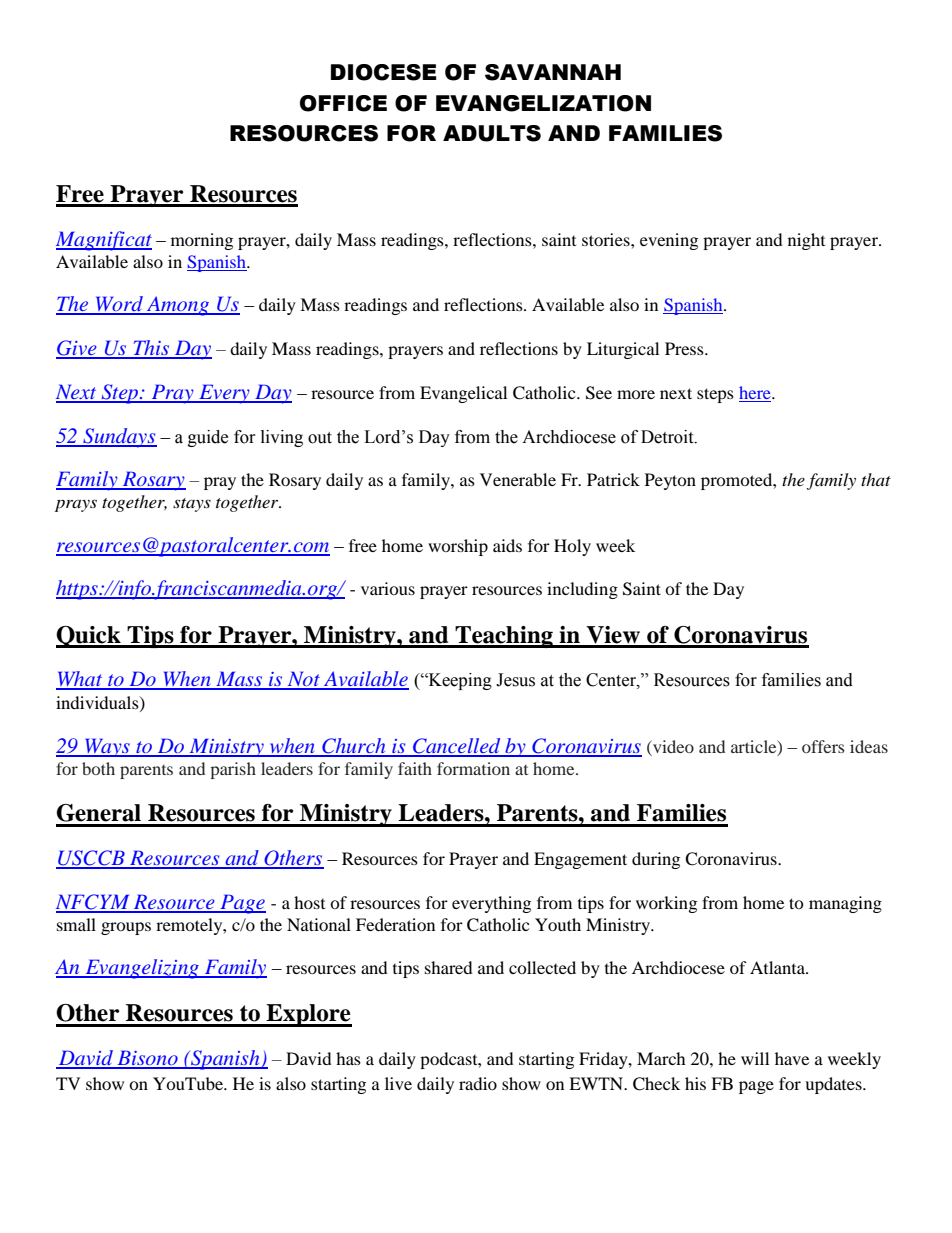  I want to click on that, so click(876, 479).
